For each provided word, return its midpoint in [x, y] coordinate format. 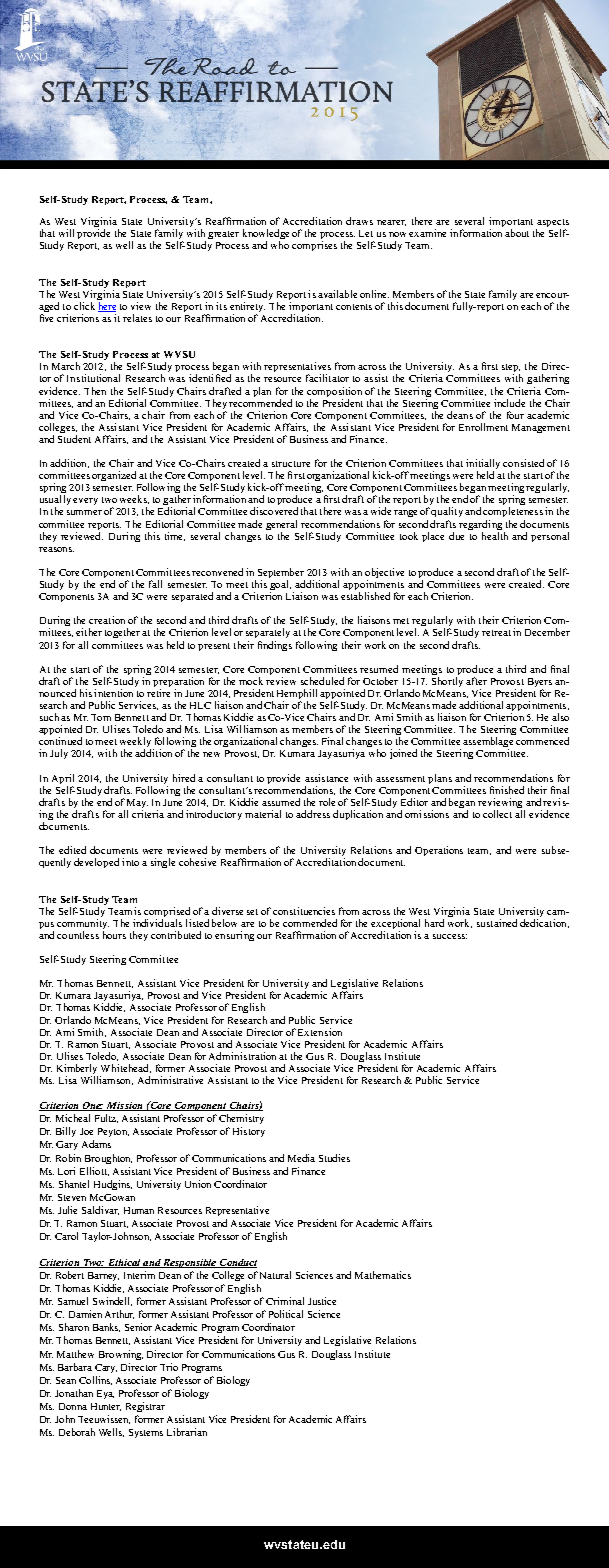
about [517, 233]
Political [286, 1314]
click [84, 306]
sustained [497, 923]
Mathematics [383, 1275]
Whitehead [126, 1068]
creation [107, 620]
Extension [320, 1032]
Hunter [106, 1407]
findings [275, 646]
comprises [314, 246]
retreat [496, 633]
